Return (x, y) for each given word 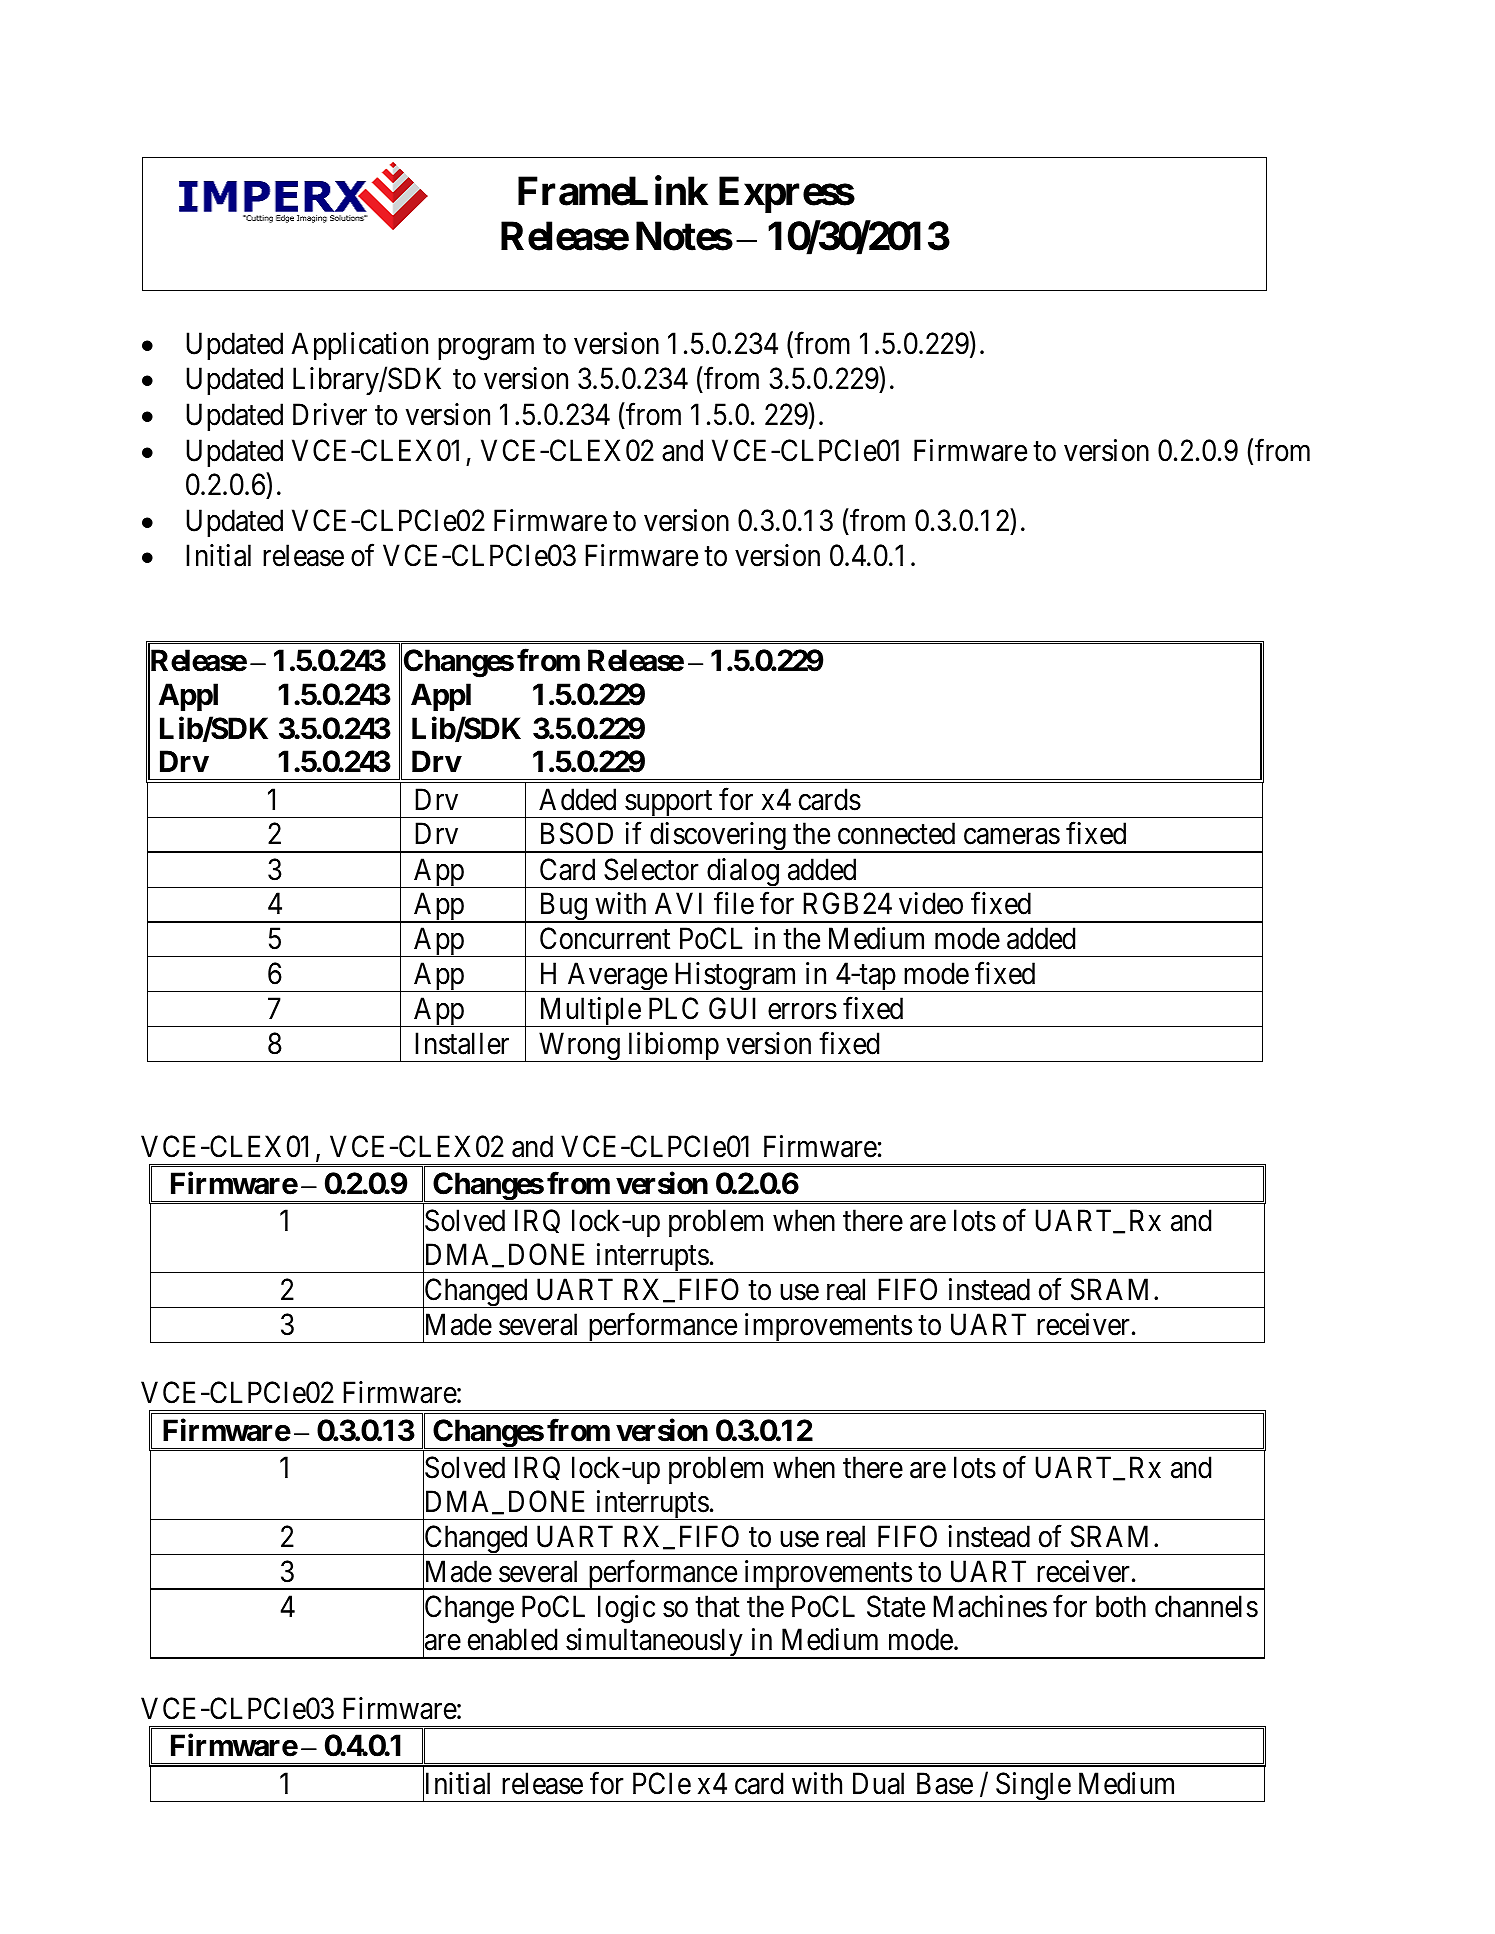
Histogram (736, 977)
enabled (512, 1639)
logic (626, 1609)
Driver (330, 414)
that (717, 1606)
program (486, 349)
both (1121, 1606)
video (931, 903)
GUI (732, 1008)
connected (896, 833)
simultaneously (654, 1643)
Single (1033, 1787)
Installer (462, 1043)
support (669, 804)
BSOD (577, 834)
